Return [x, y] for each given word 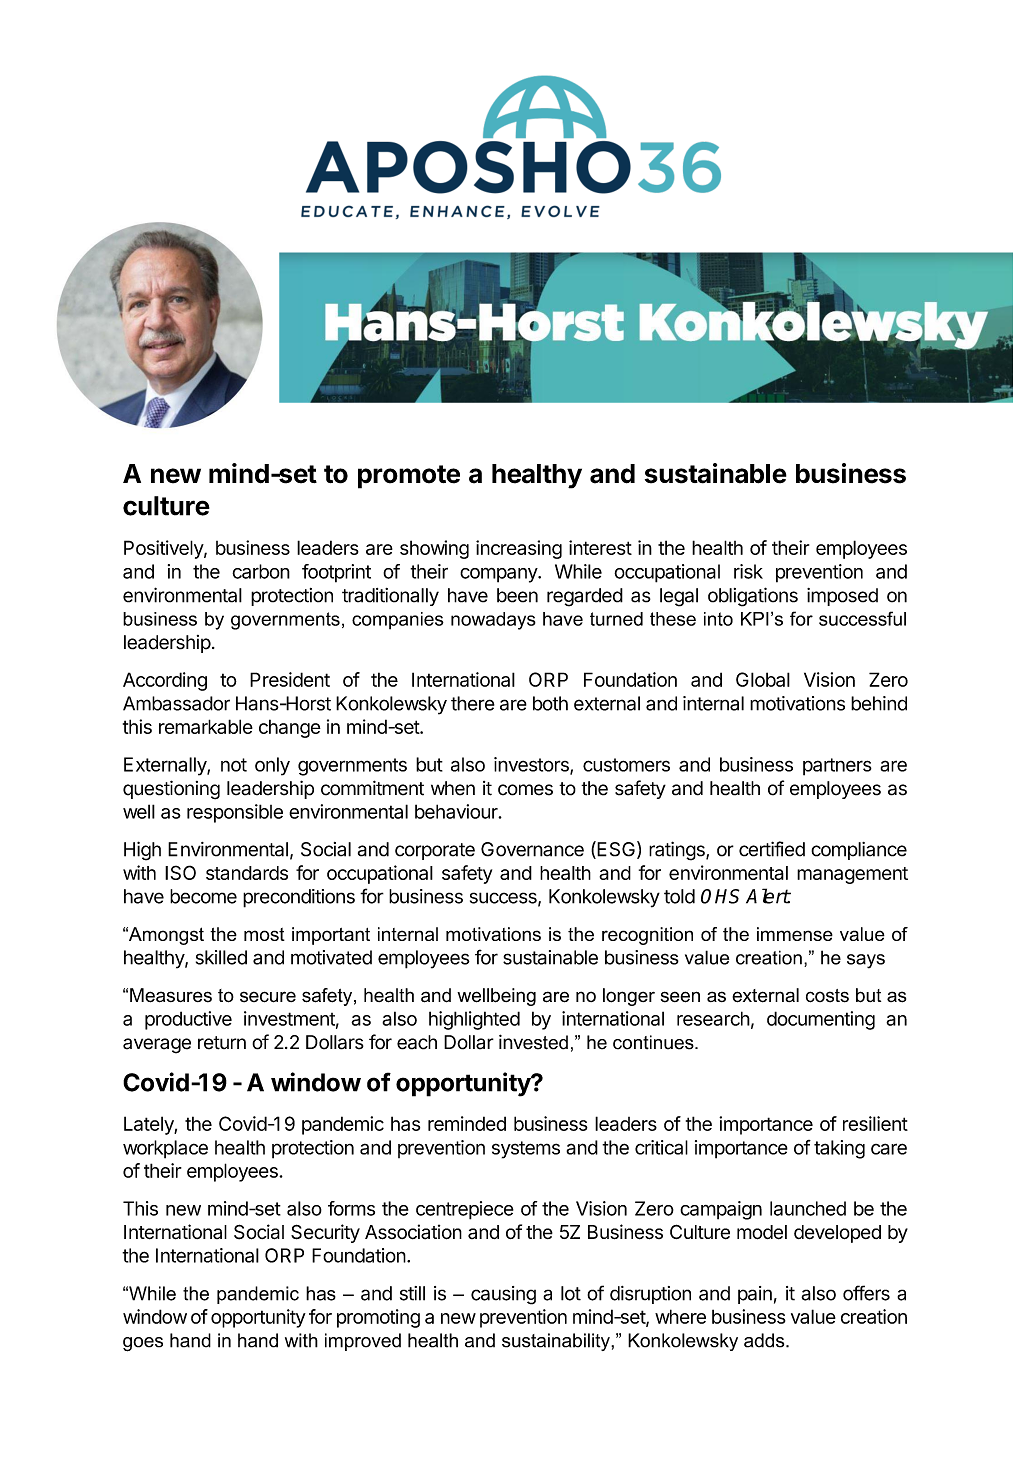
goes [143, 1344]
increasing [519, 549]
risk [748, 571]
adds [765, 1340]
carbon [261, 571]
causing [503, 1295]
